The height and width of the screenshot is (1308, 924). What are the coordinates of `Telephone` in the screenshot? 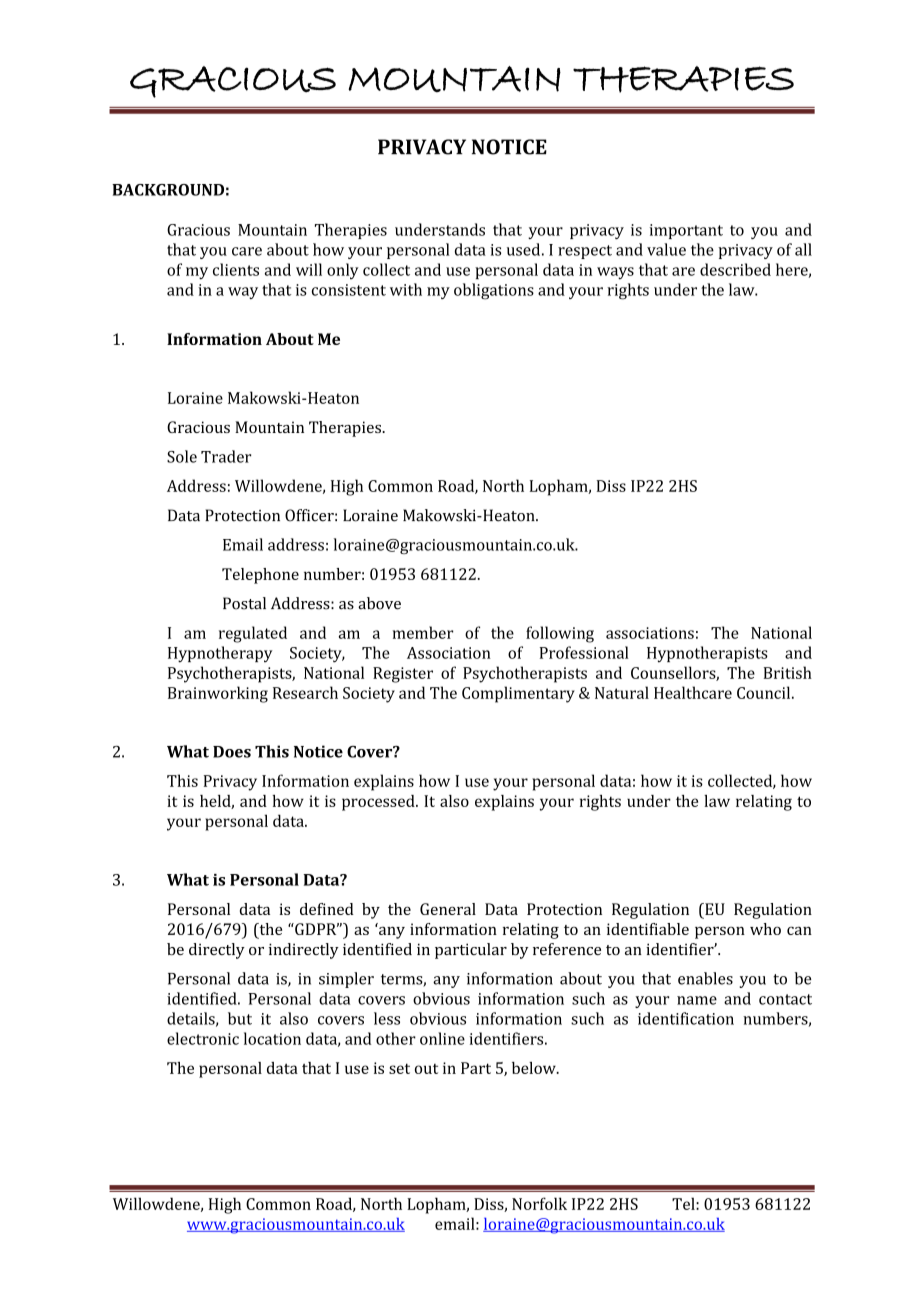 It's located at (260, 576).
